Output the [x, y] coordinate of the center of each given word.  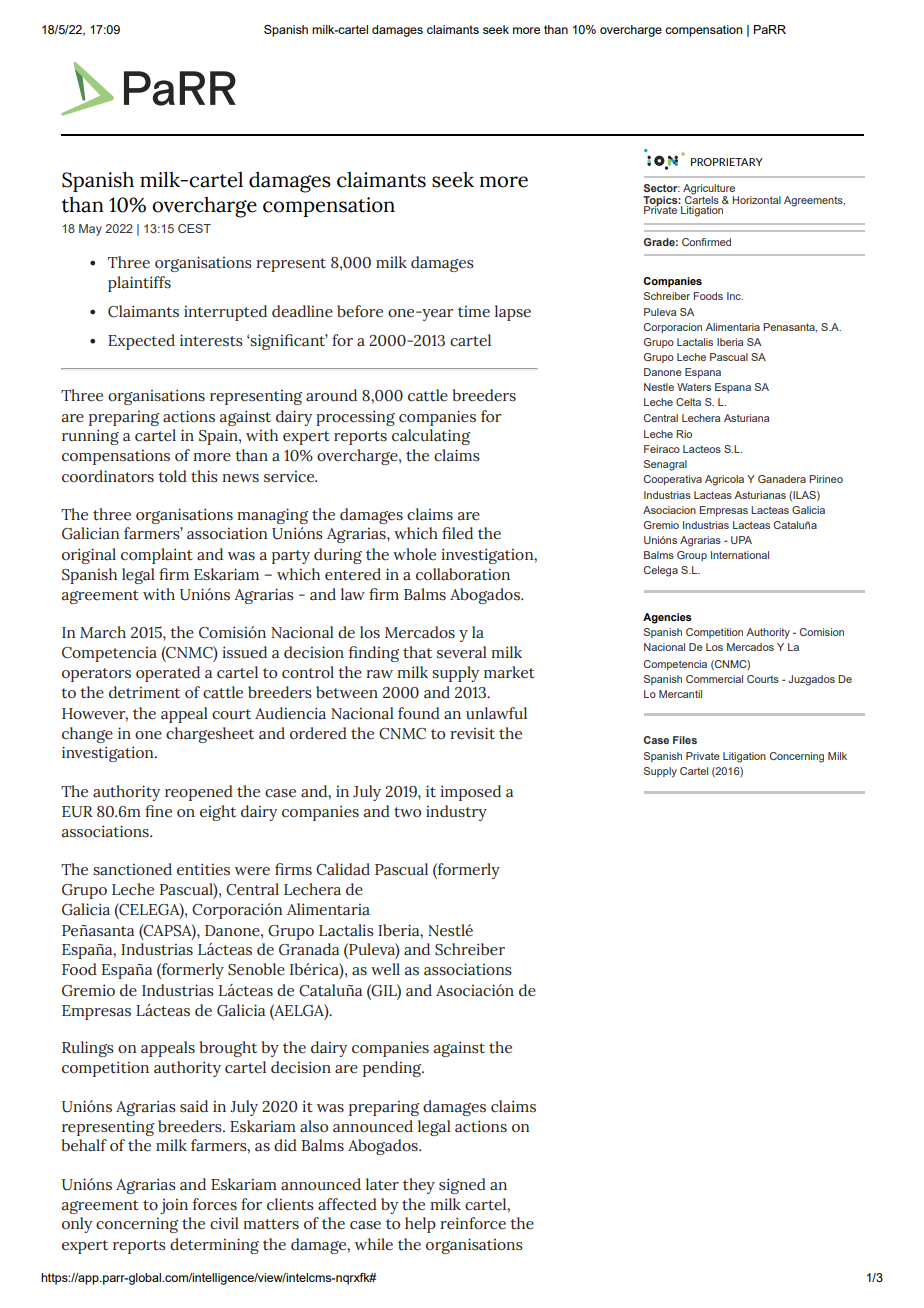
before [360, 311]
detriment [144, 692]
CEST [194, 228]
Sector [662, 188]
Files [685, 740]
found [419, 713]
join [174, 1206]
